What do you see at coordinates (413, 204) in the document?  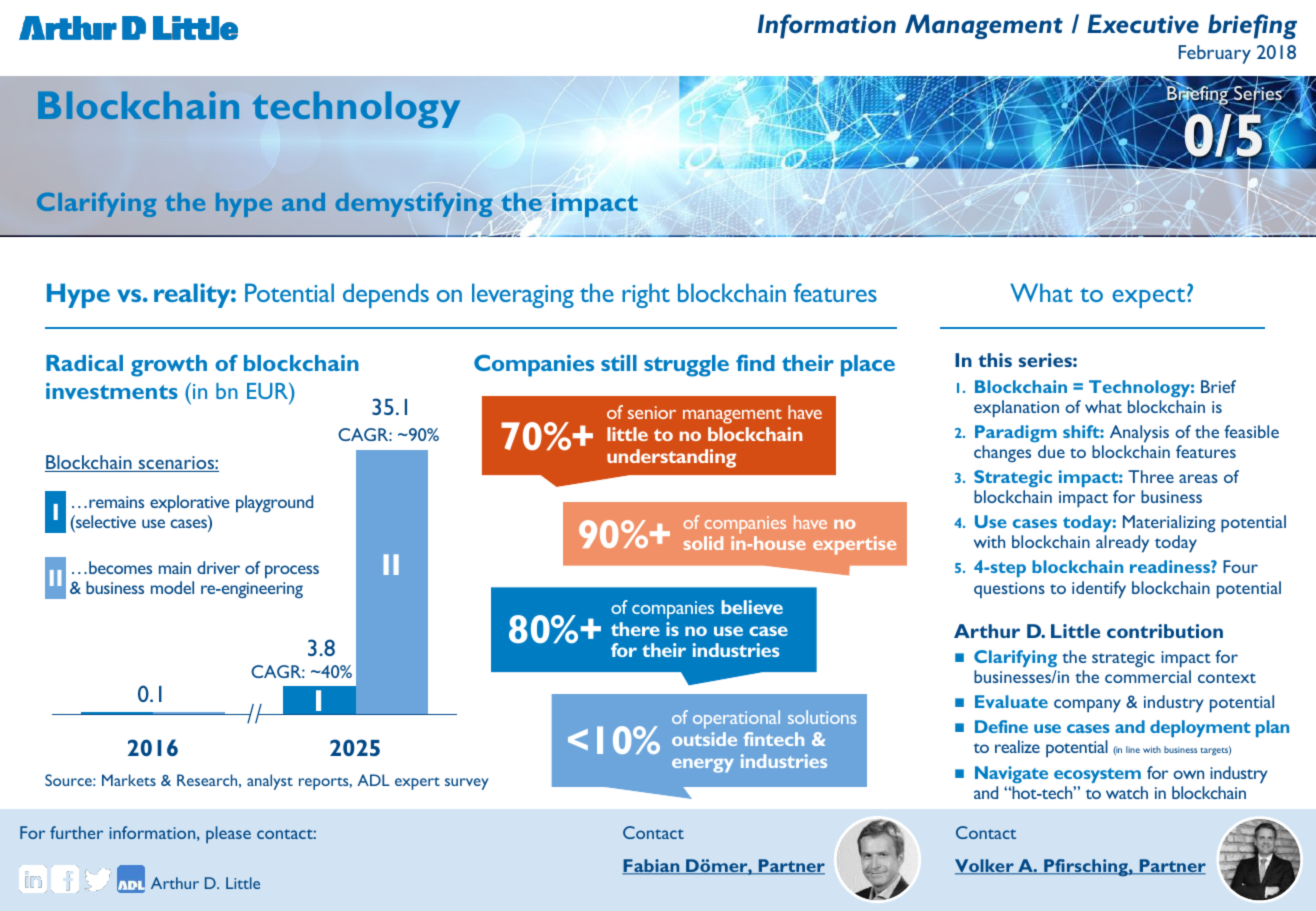 I see `demystifying` at bounding box center [413, 204].
